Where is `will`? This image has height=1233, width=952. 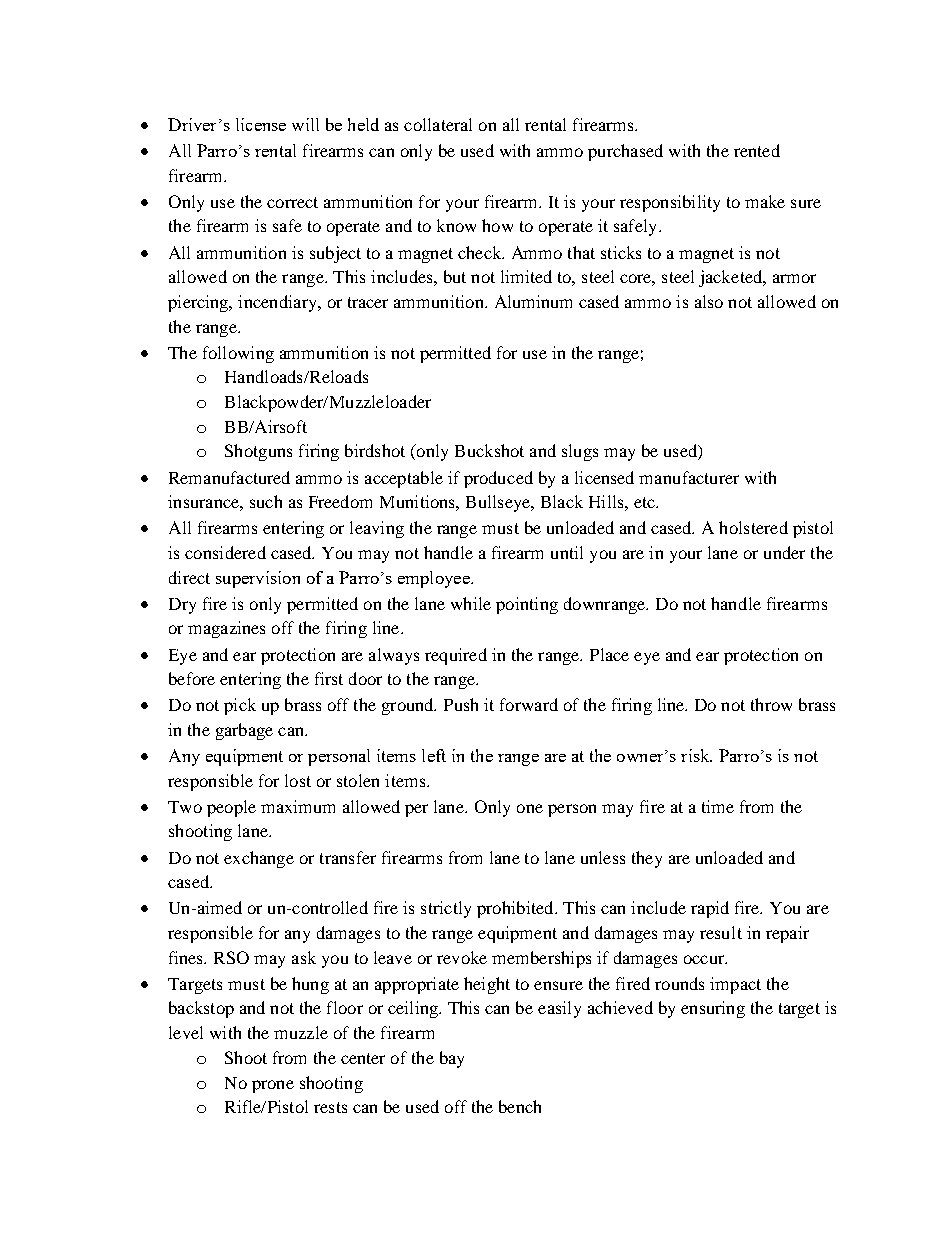
will is located at coordinates (305, 124).
